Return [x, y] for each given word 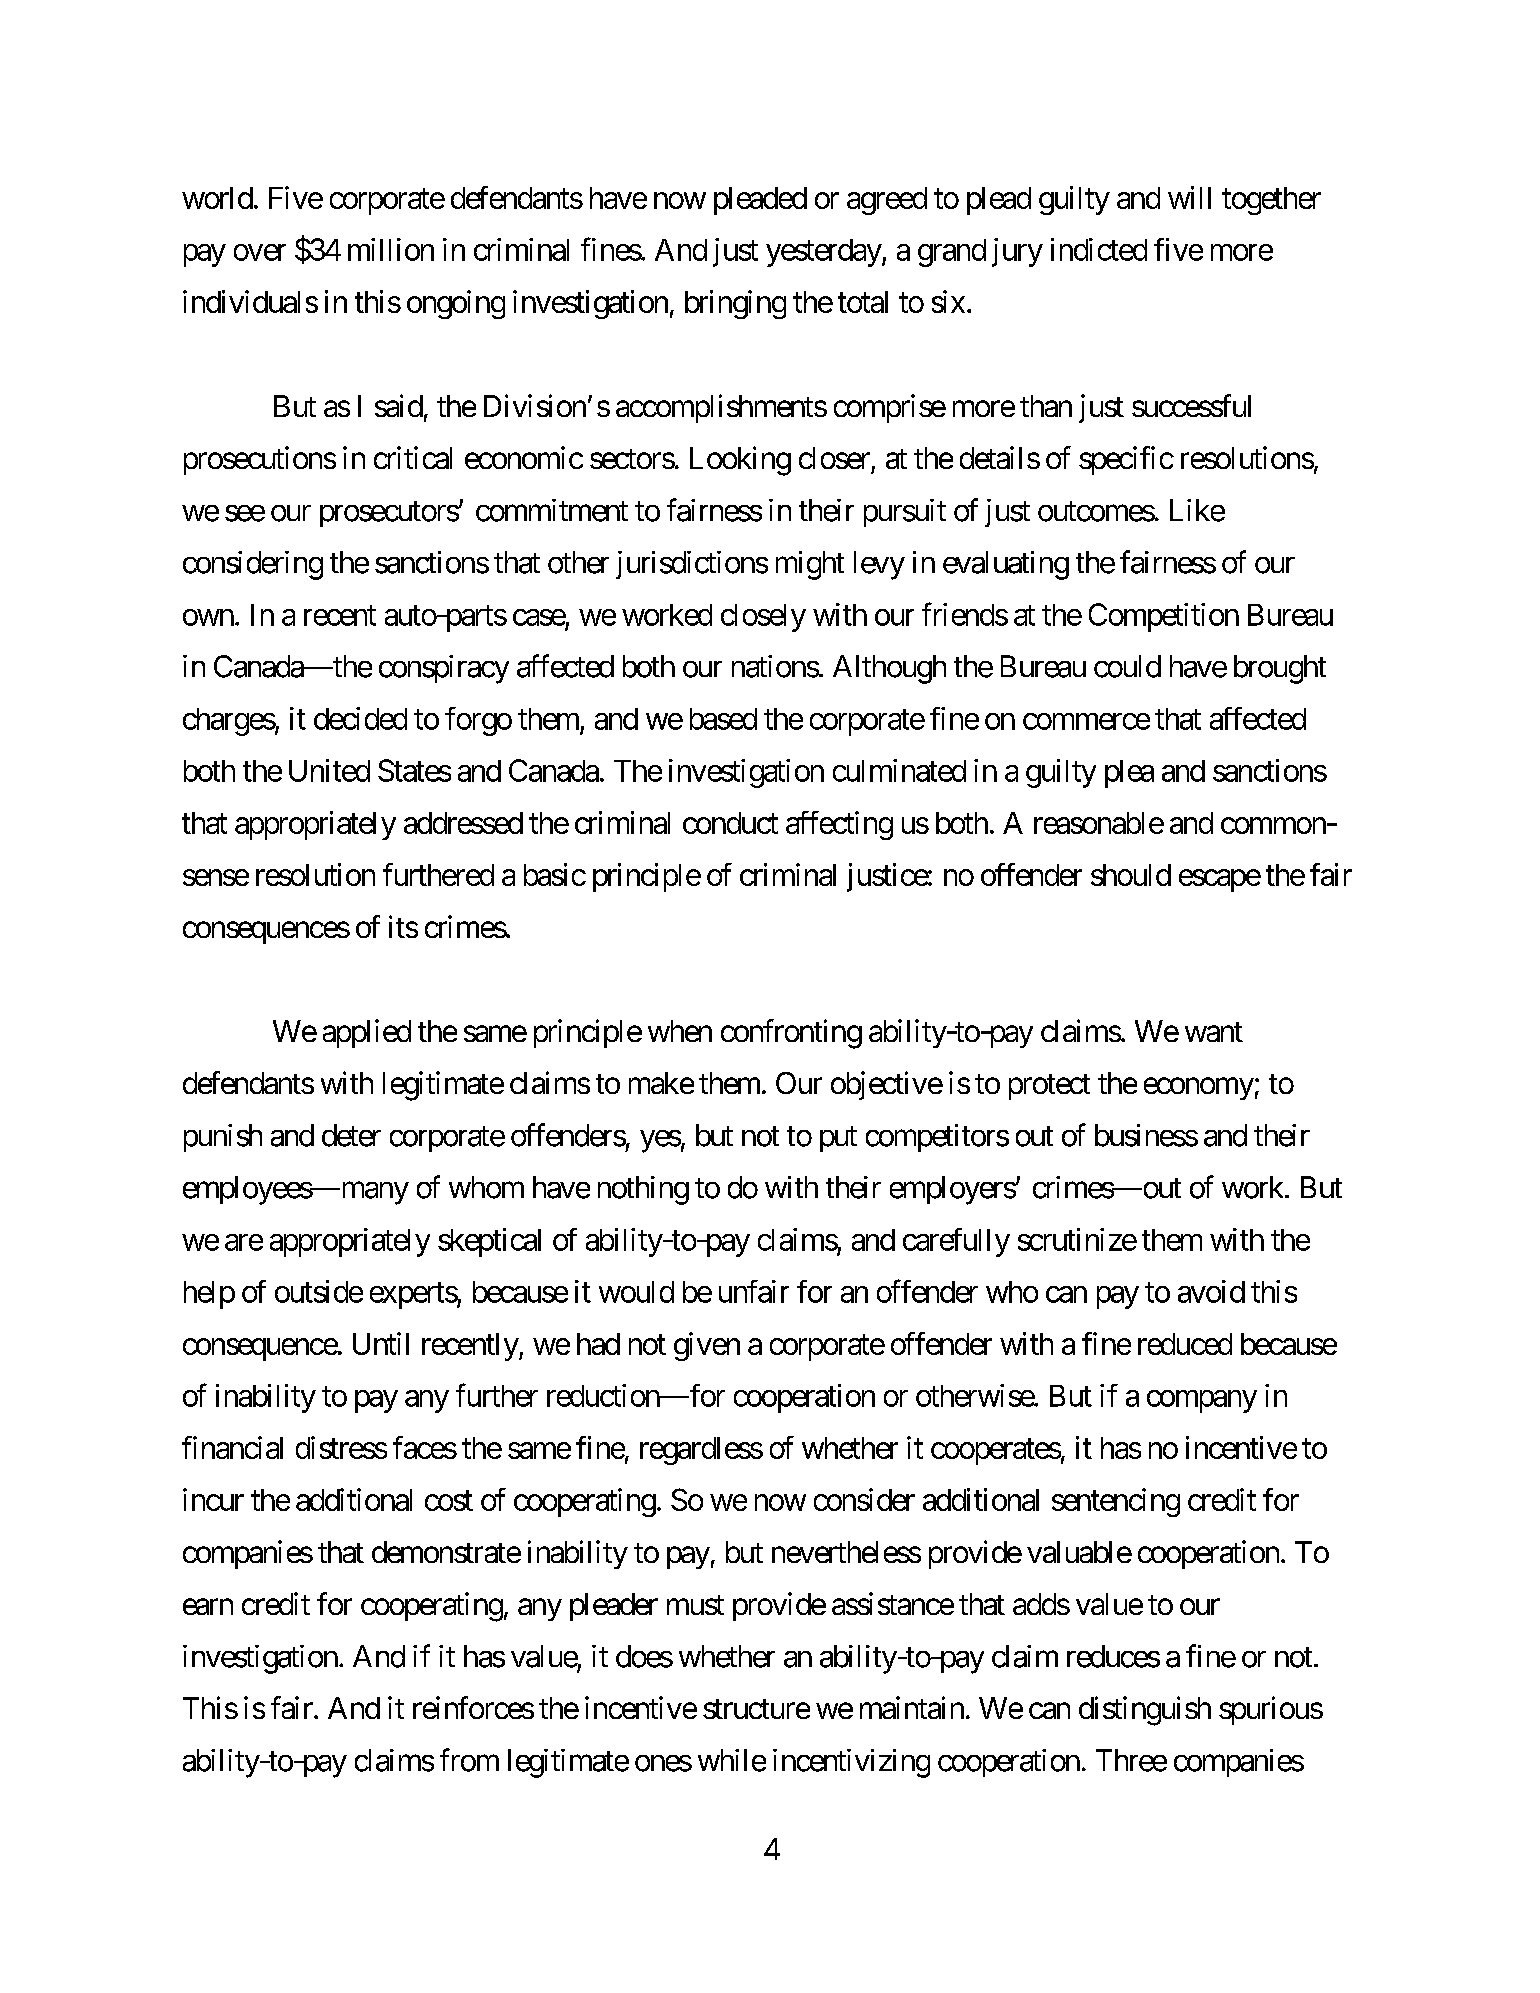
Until [381, 1343]
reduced [1185, 1344]
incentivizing [851, 1763]
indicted [1099, 249]
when [680, 1031]
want [1214, 1032]
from [469, 1760]
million [391, 249]
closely [763, 618]
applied [367, 1033]
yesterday [824, 253]
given [707, 1346]
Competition [1164, 617]
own [208, 617]
